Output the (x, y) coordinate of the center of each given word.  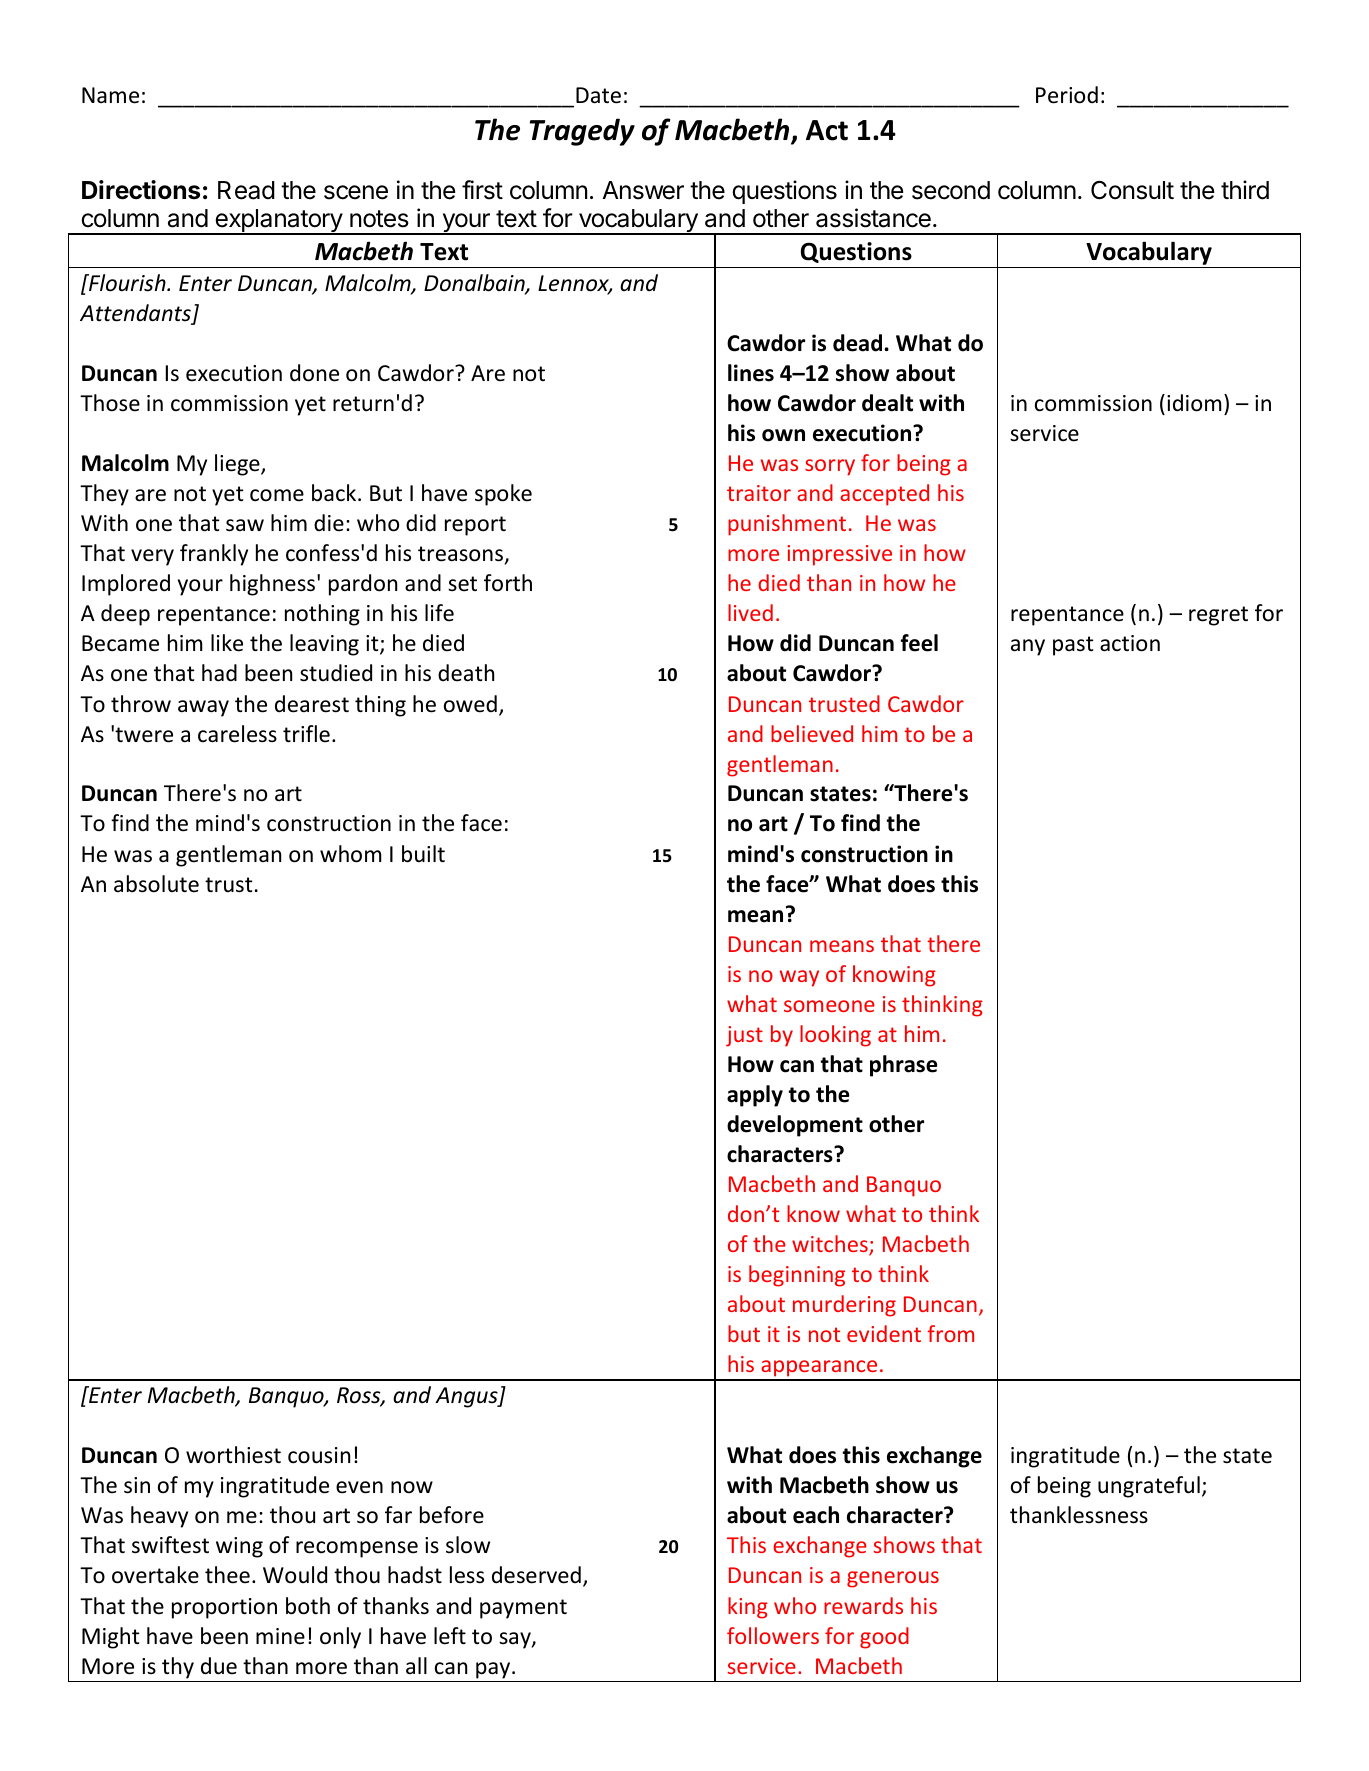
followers (773, 1635)
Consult (1132, 190)
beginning (797, 1276)
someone (829, 1006)
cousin (319, 1455)
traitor (759, 493)
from (951, 1333)
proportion (224, 1608)
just (744, 1036)
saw (245, 525)
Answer (643, 190)
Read (246, 190)
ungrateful (1149, 1487)
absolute (156, 884)
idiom (1194, 403)
